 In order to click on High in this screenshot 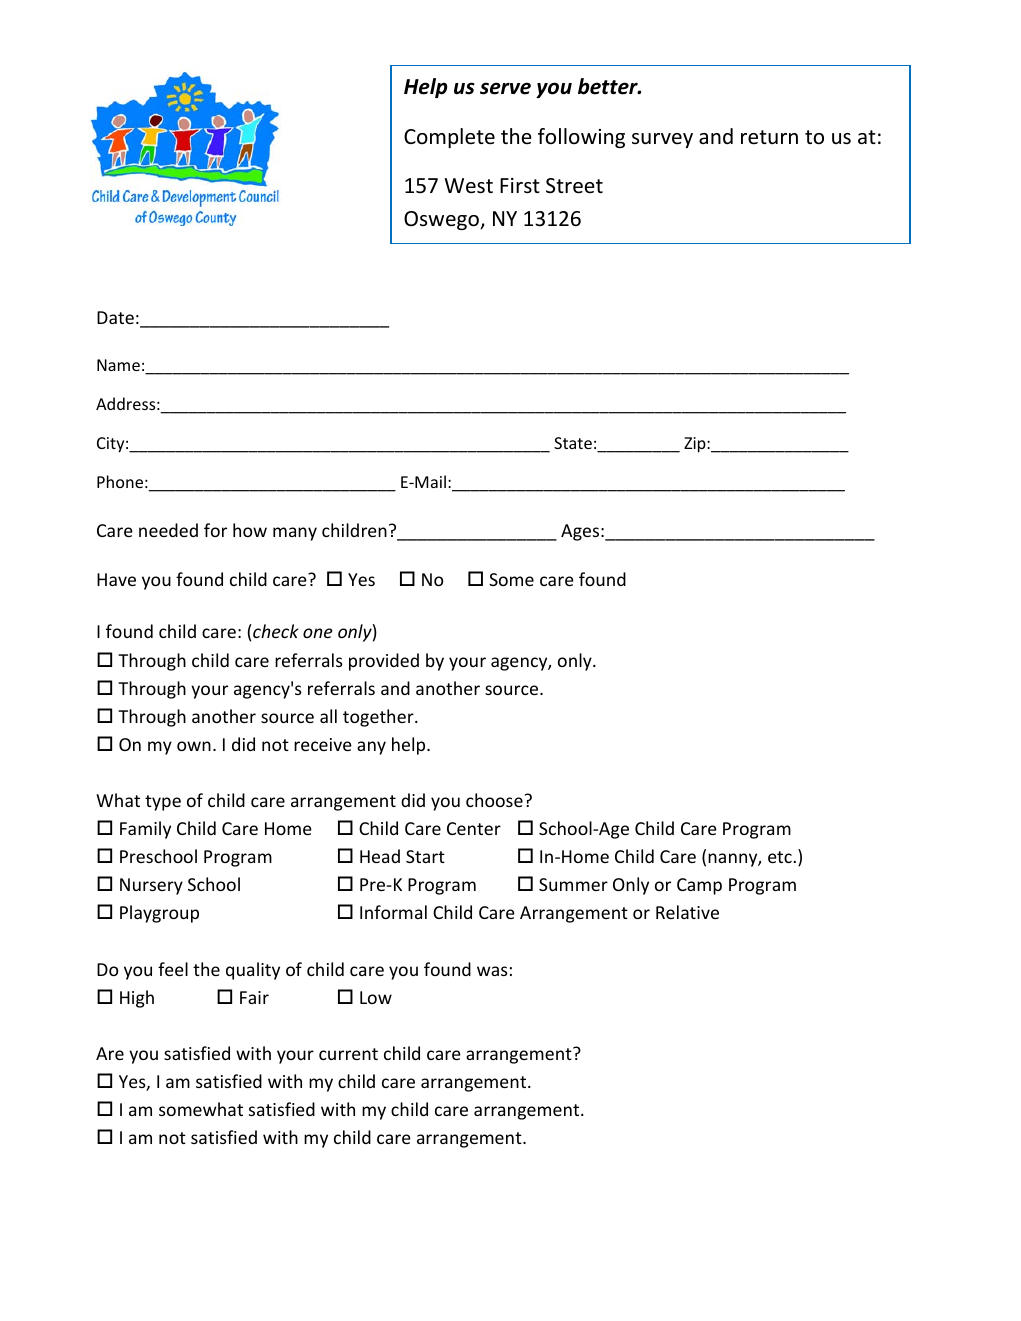, I will do `click(137, 999)`.
